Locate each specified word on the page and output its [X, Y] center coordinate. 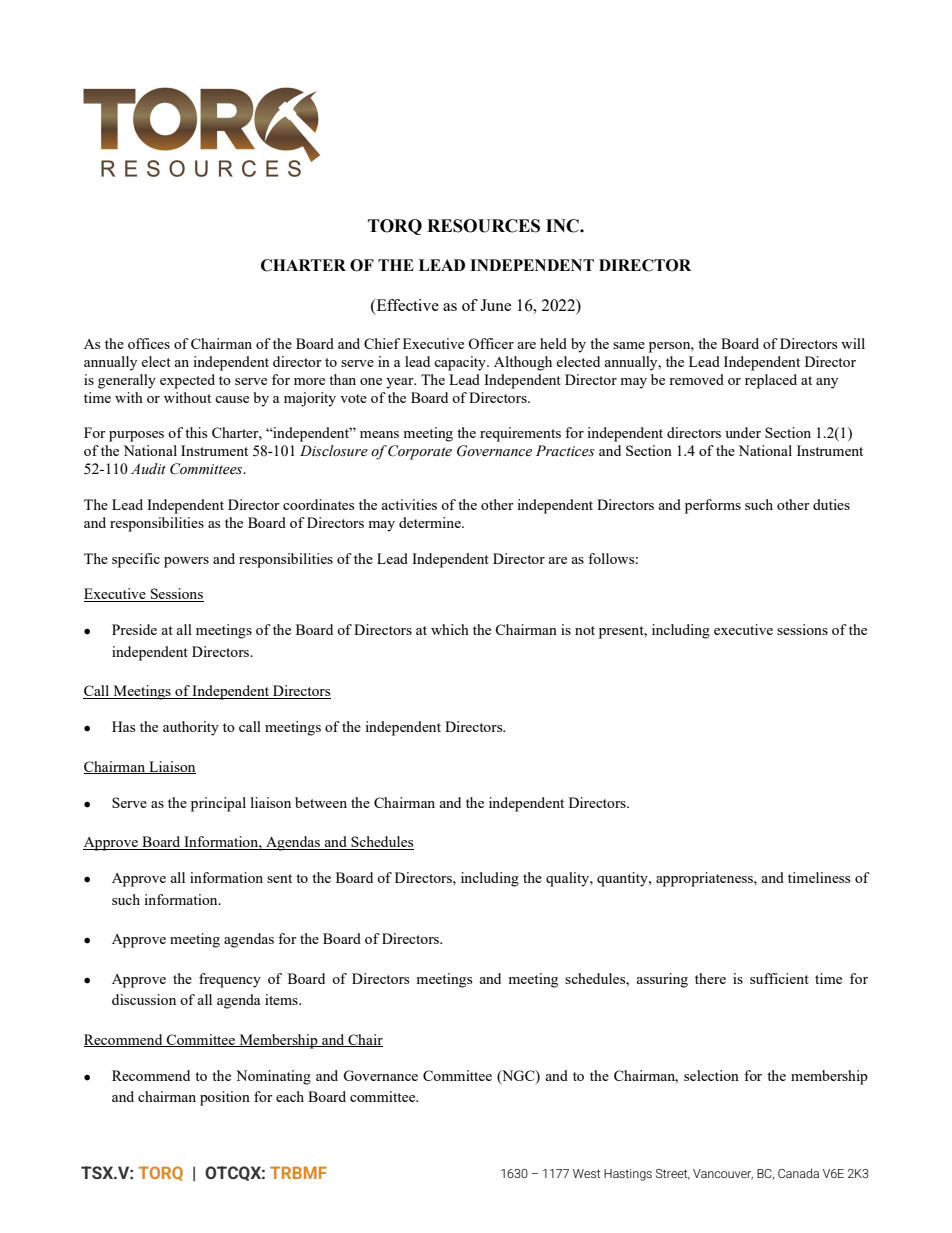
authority [191, 728]
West [586, 1173]
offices [149, 343]
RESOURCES [483, 226]
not [585, 630]
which [450, 629]
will [853, 343]
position [225, 1098]
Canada [798, 1173]
